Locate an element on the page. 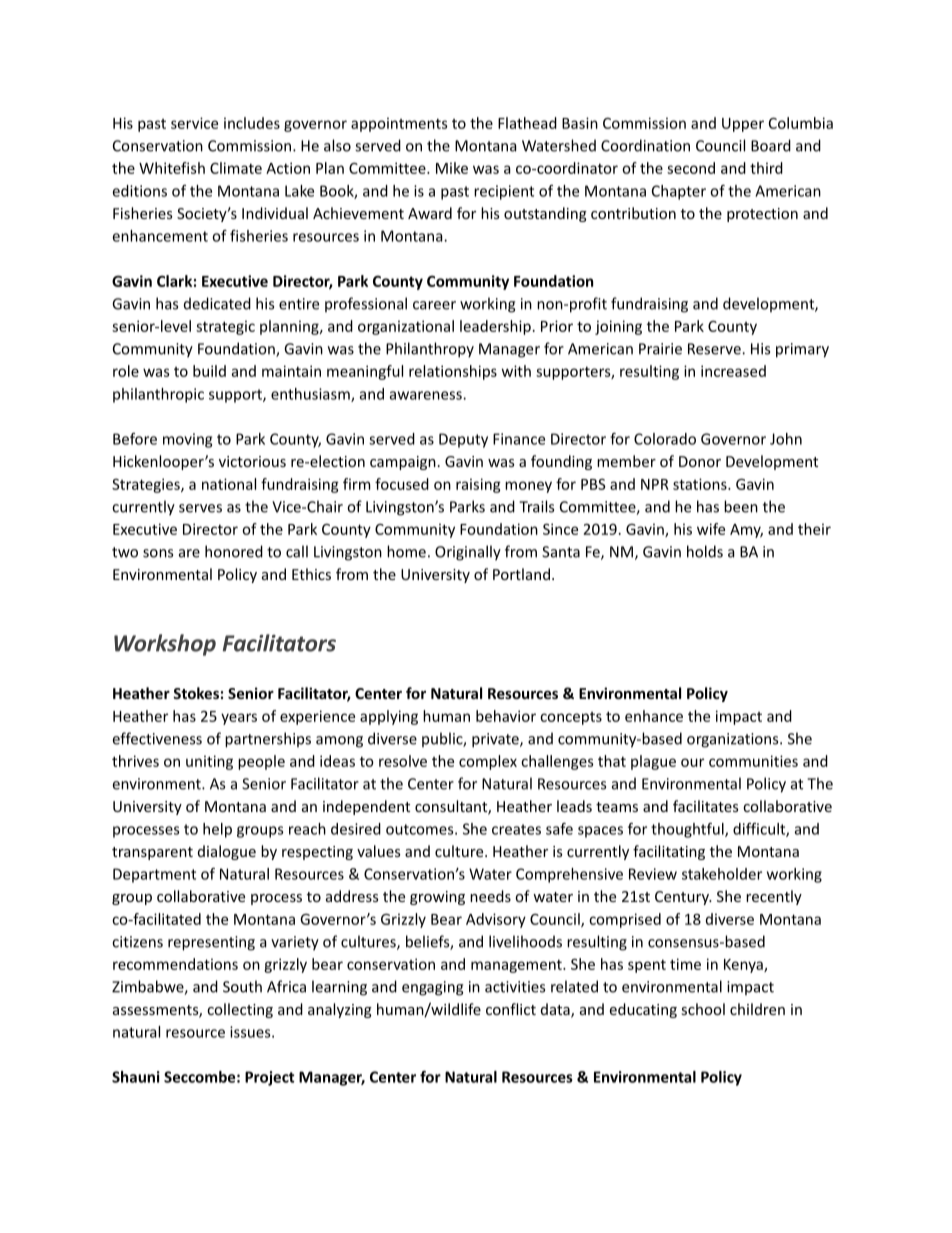 The image size is (952, 1233). Upper is located at coordinates (743, 125).
